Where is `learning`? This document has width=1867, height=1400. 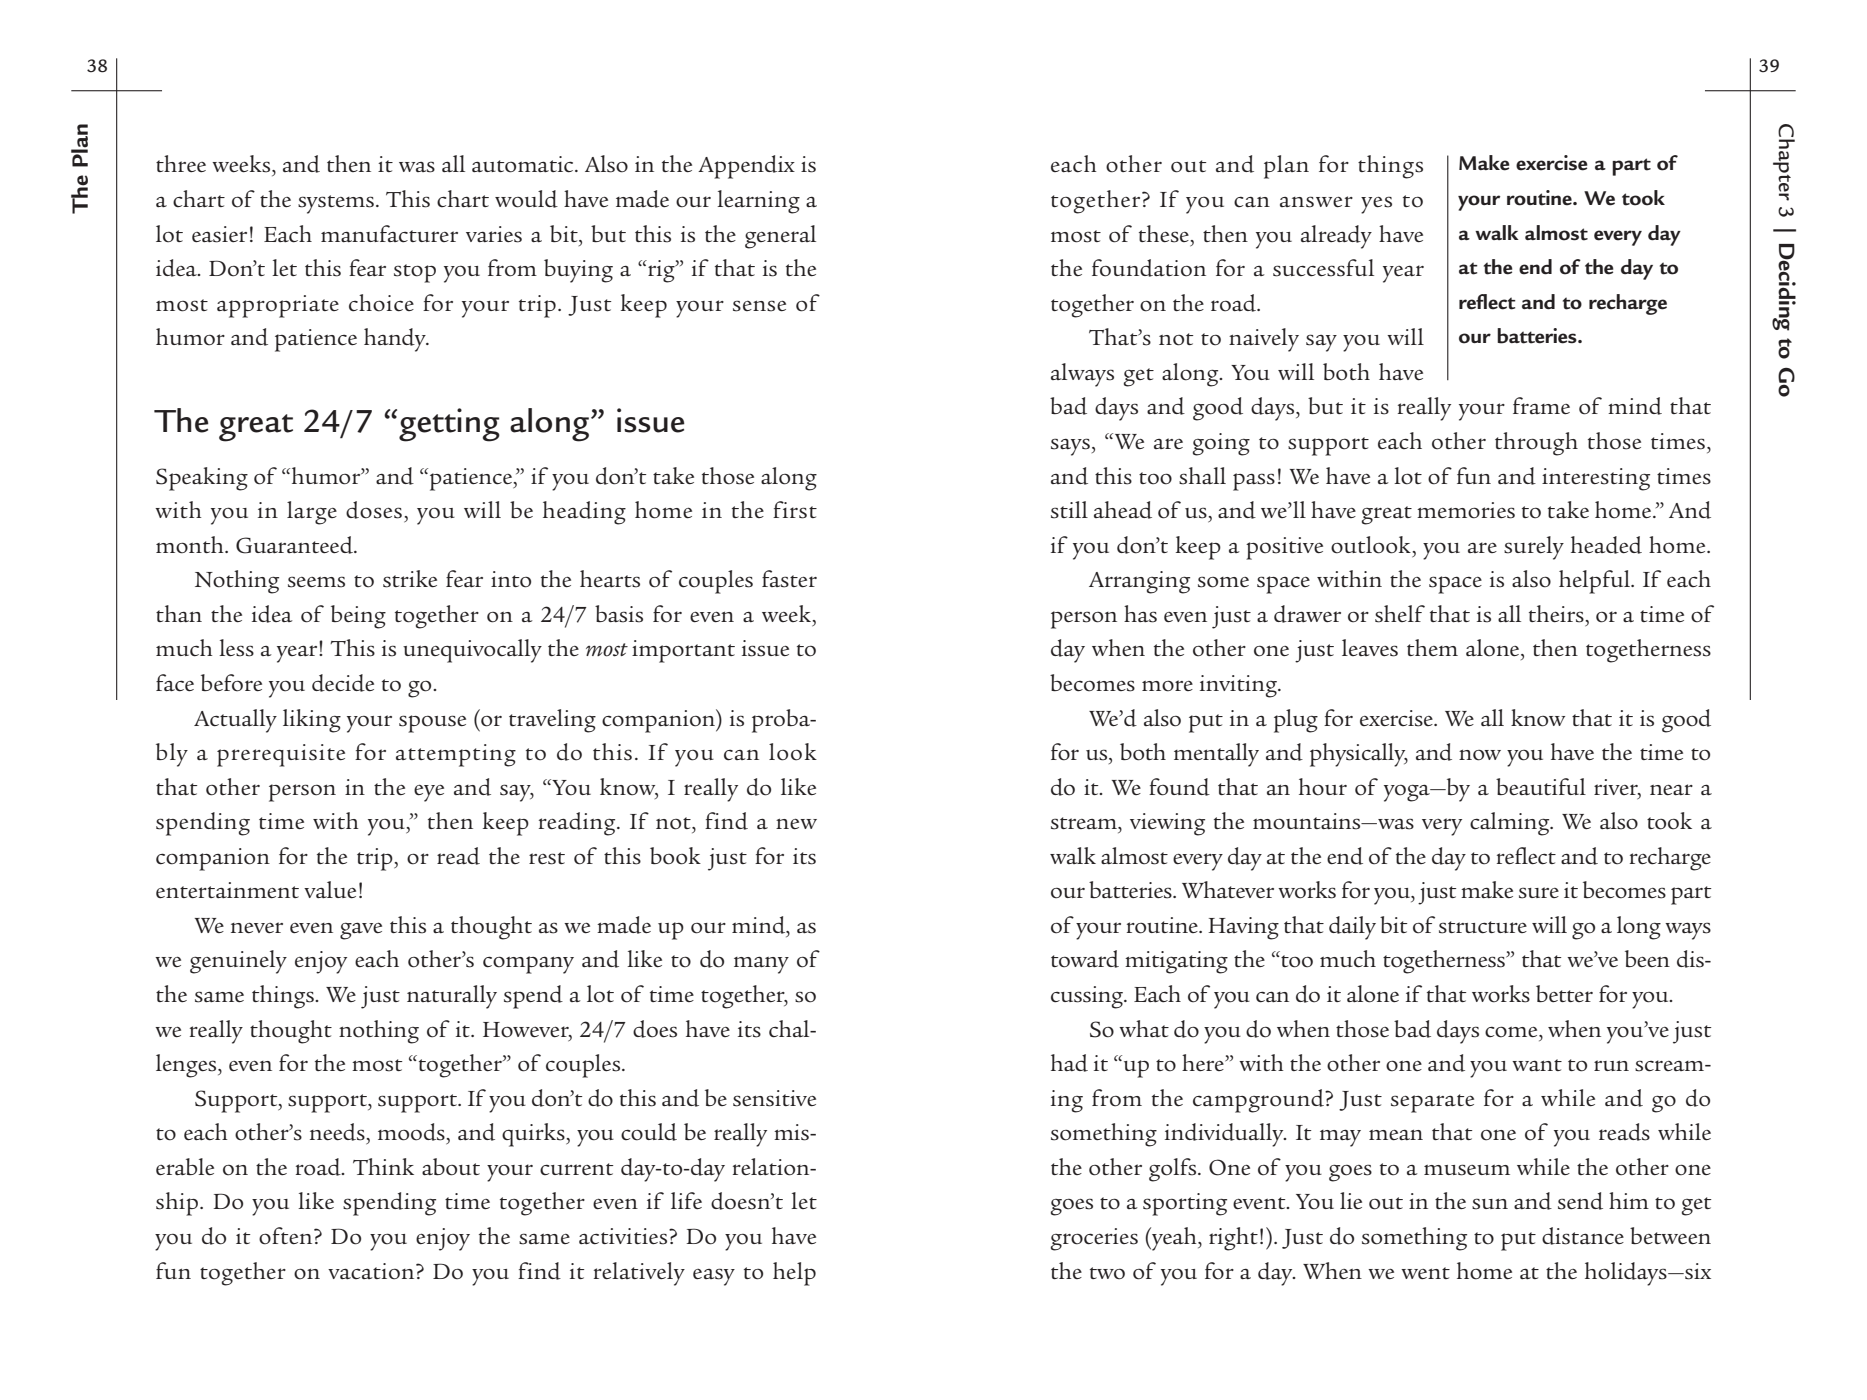
learning is located at coordinates (758, 202).
